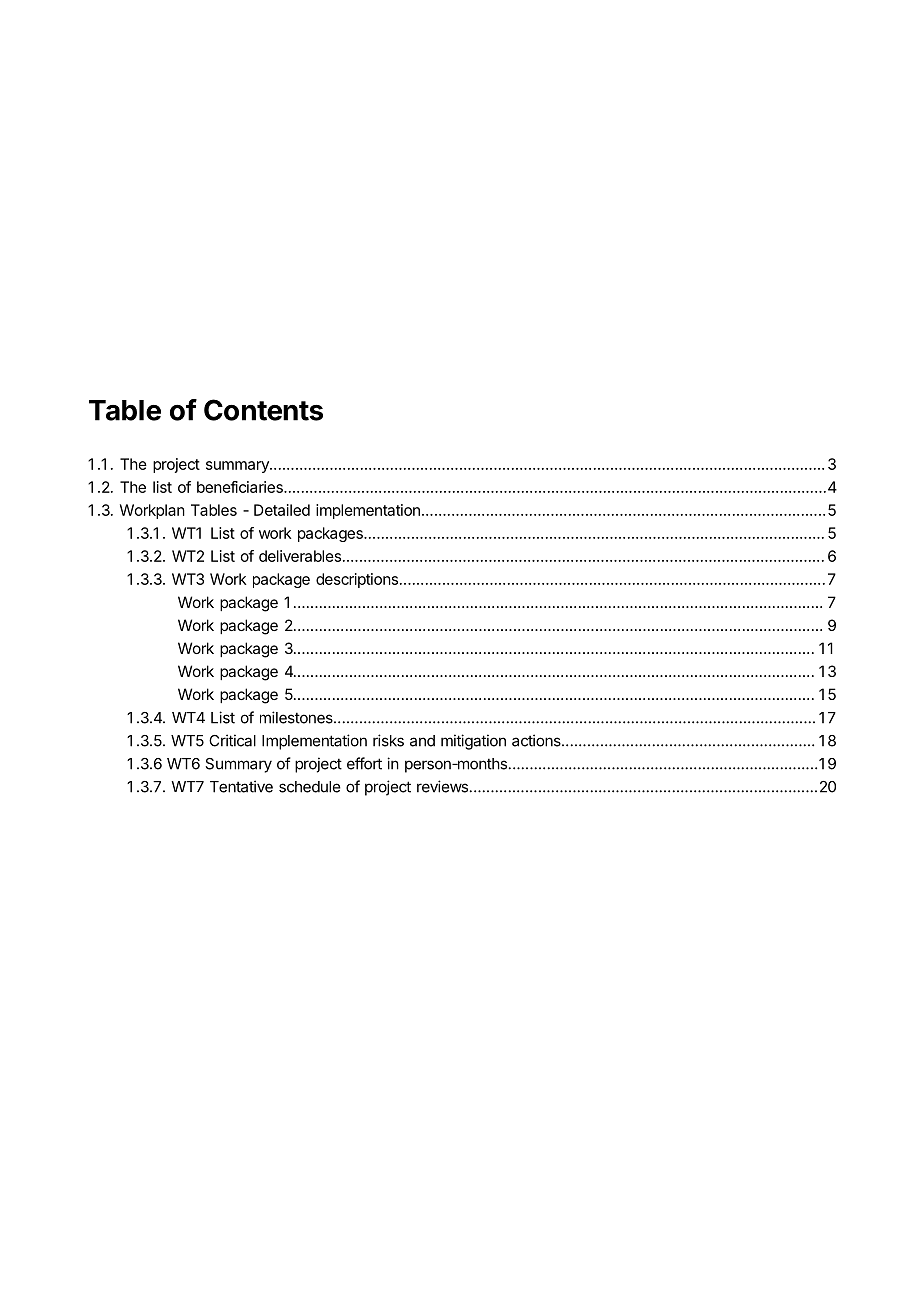 The image size is (924, 1308). I want to click on risks, so click(388, 740).
